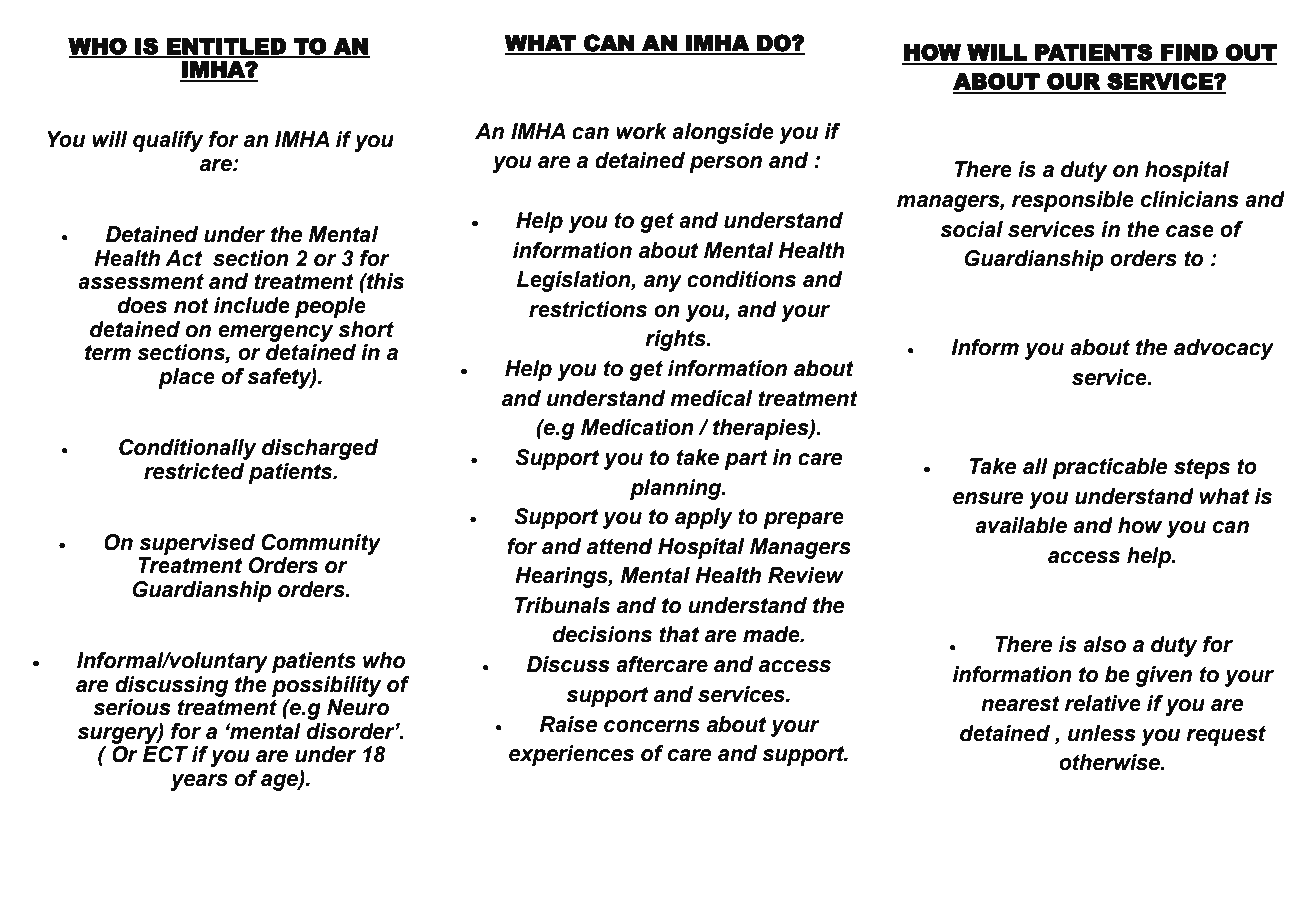  What do you see at coordinates (168, 141) in the screenshot?
I see `qualify` at bounding box center [168, 141].
